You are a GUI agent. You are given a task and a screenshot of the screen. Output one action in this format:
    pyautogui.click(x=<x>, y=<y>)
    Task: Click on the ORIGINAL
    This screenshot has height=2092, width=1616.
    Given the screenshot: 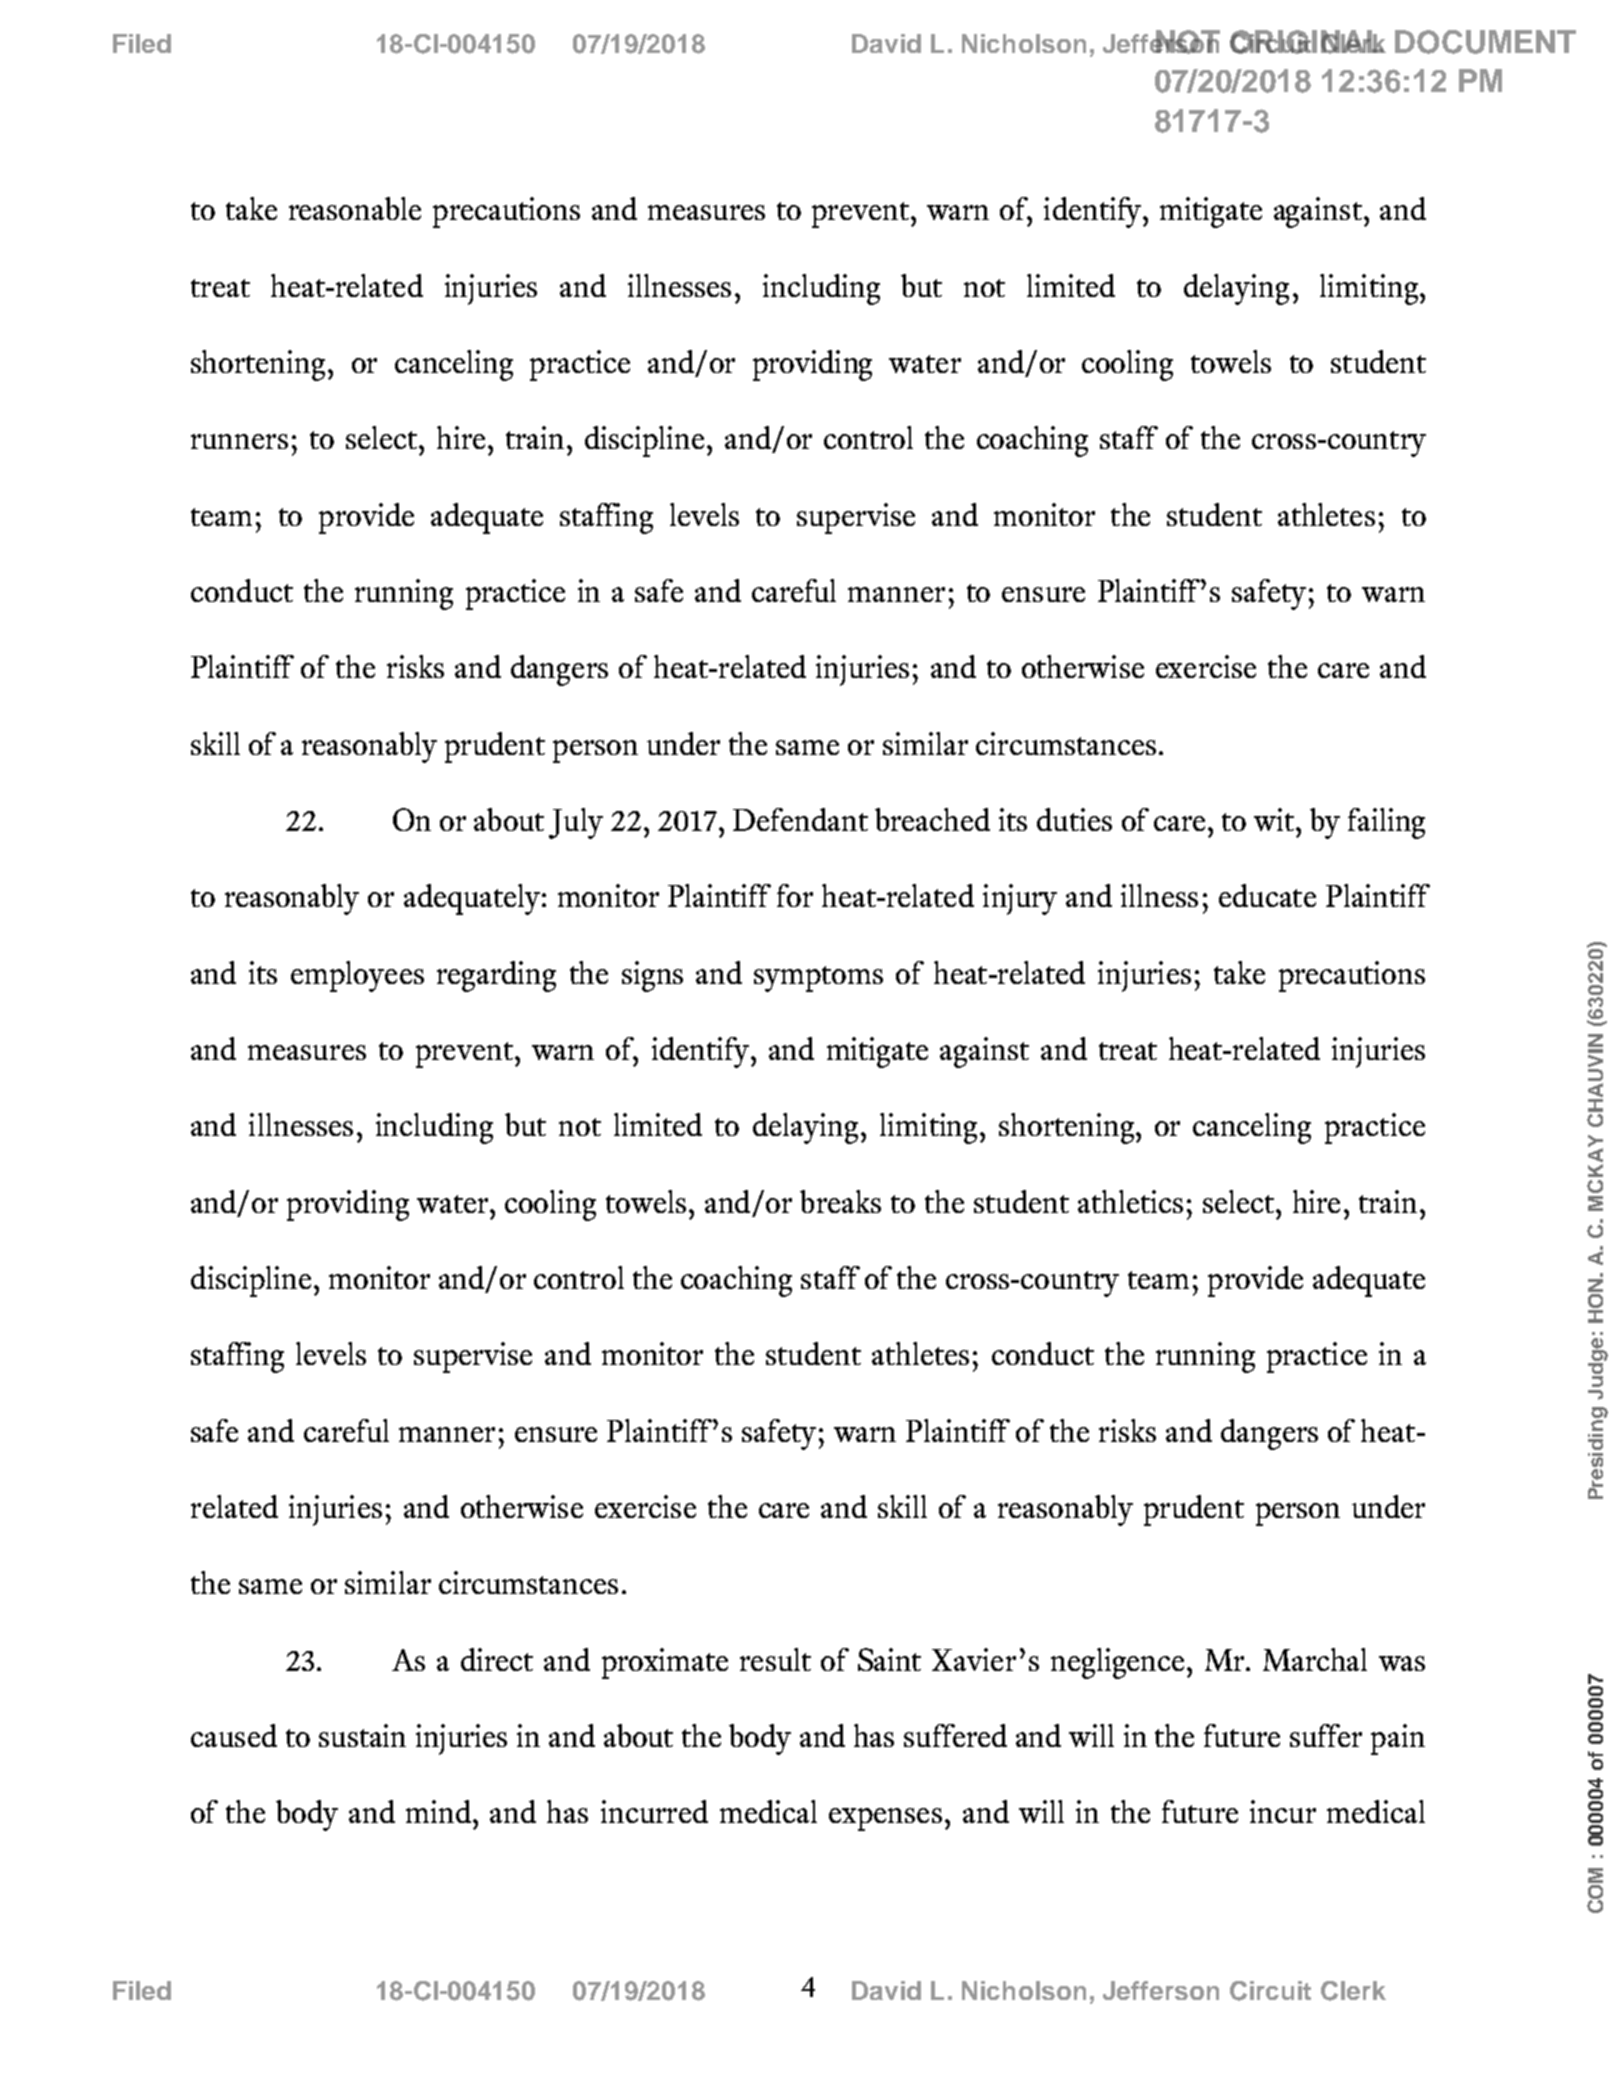 What is the action you would take?
    pyautogui.click(x=1308, y=42)
